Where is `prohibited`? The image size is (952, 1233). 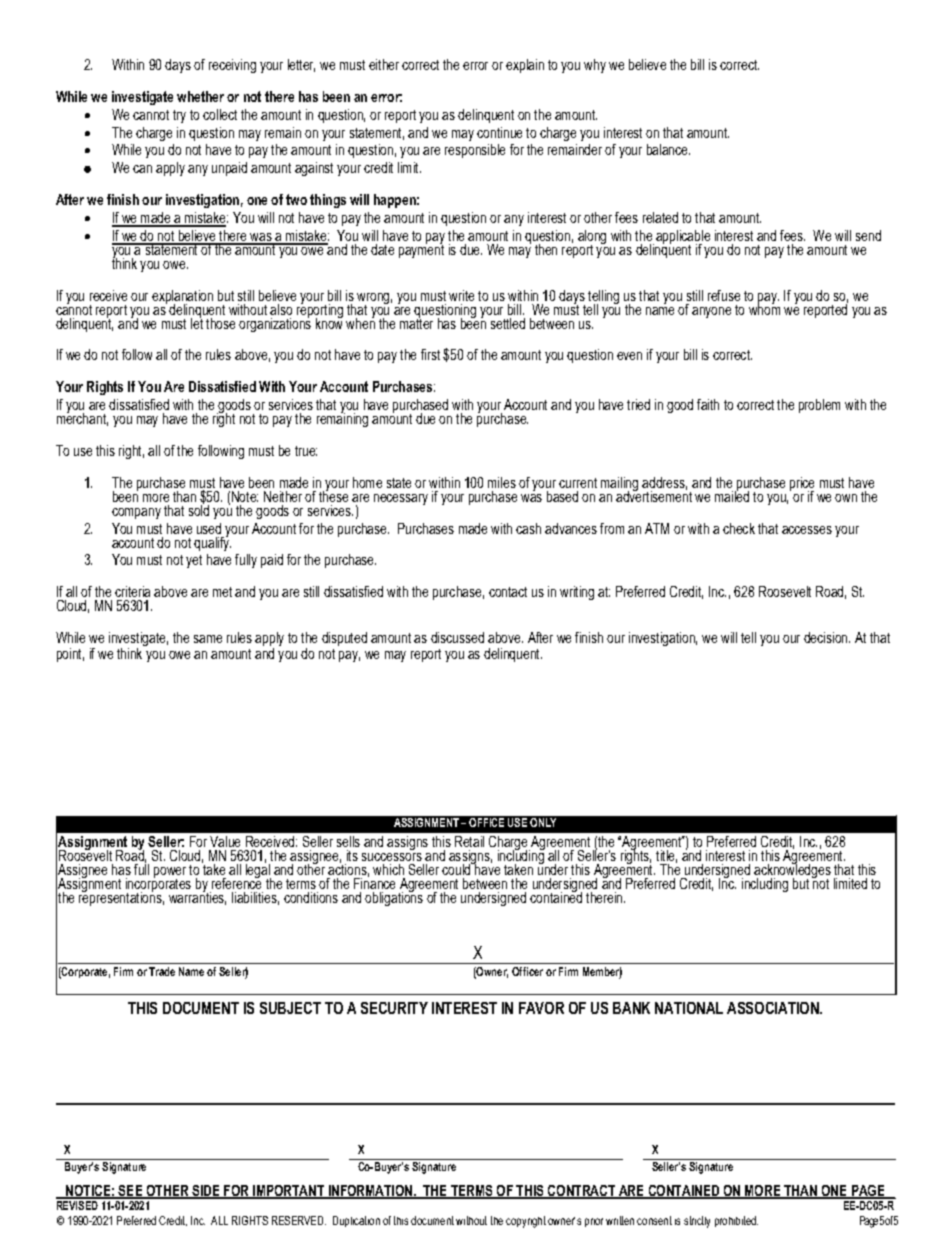 prohibited is located at coordinates (736, 1221).
